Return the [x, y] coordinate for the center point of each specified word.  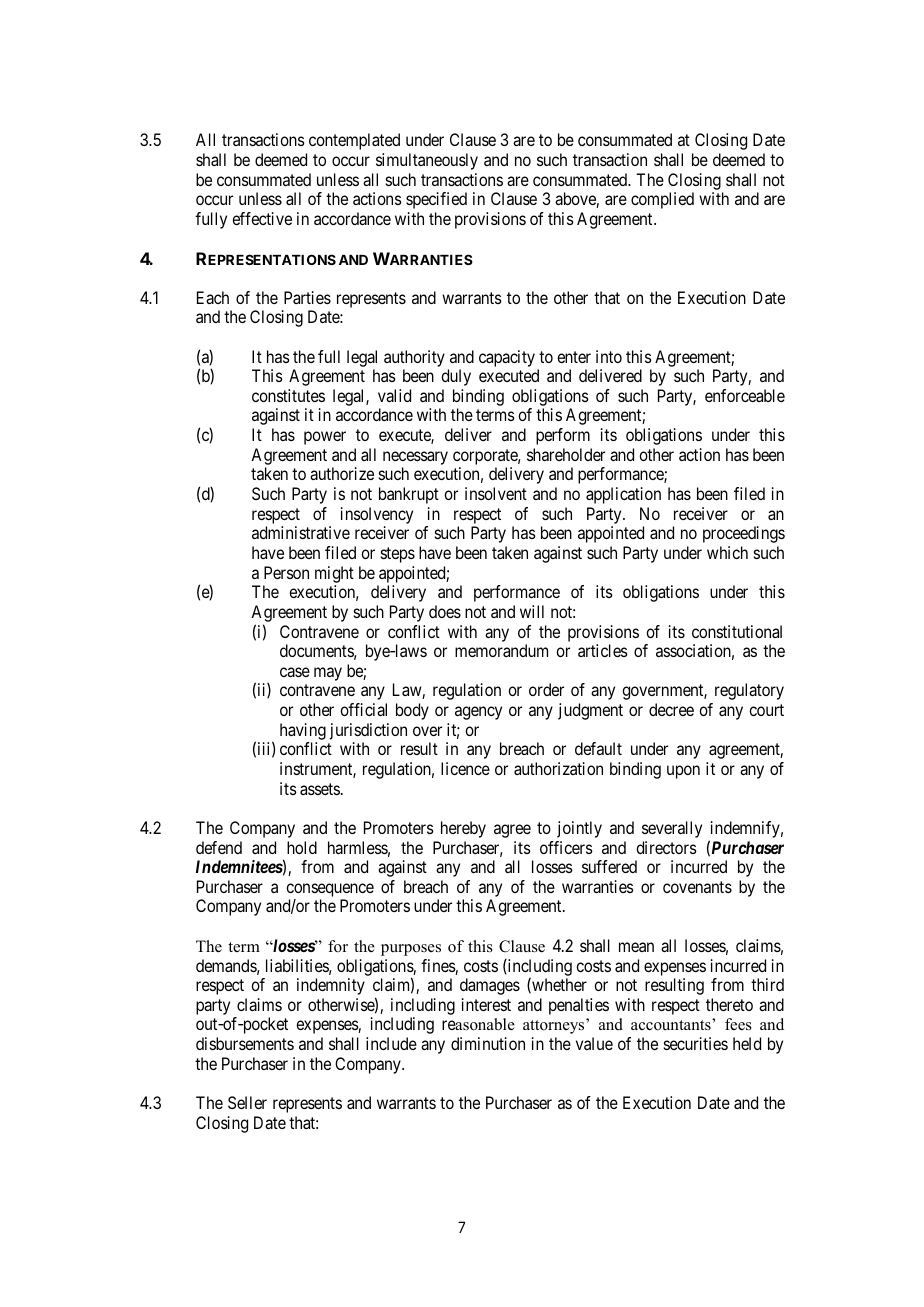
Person [286, 572]
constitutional [737, 631]
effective [262, 218]
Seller [247, 1102]
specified [436, 200]
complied [662, 200]
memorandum [501, 650]
